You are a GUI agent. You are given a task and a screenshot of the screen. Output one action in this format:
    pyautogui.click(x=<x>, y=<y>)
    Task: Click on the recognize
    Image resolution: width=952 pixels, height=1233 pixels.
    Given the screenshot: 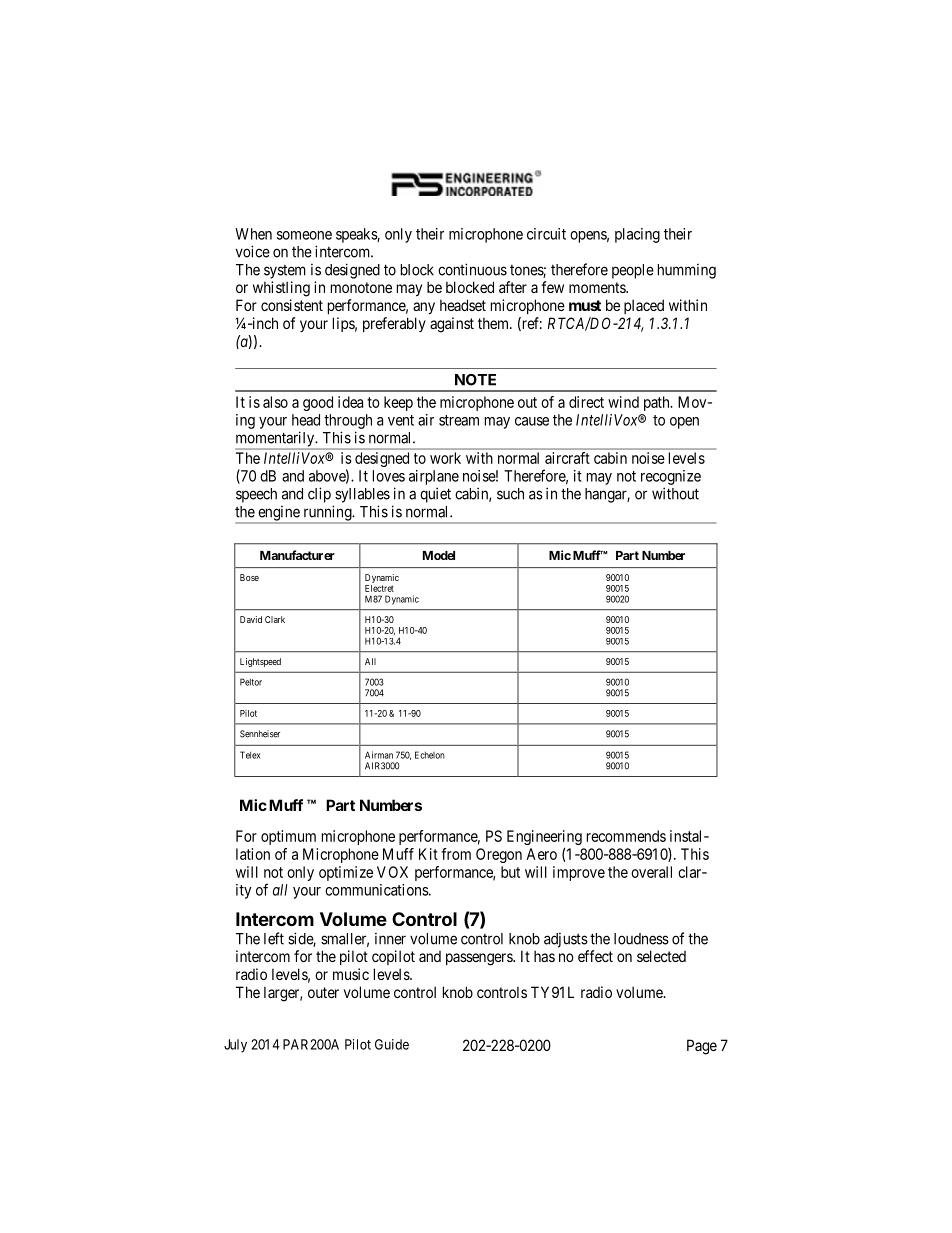 What is the action you would take?
    pyautogui.click(x=671, y=477)
